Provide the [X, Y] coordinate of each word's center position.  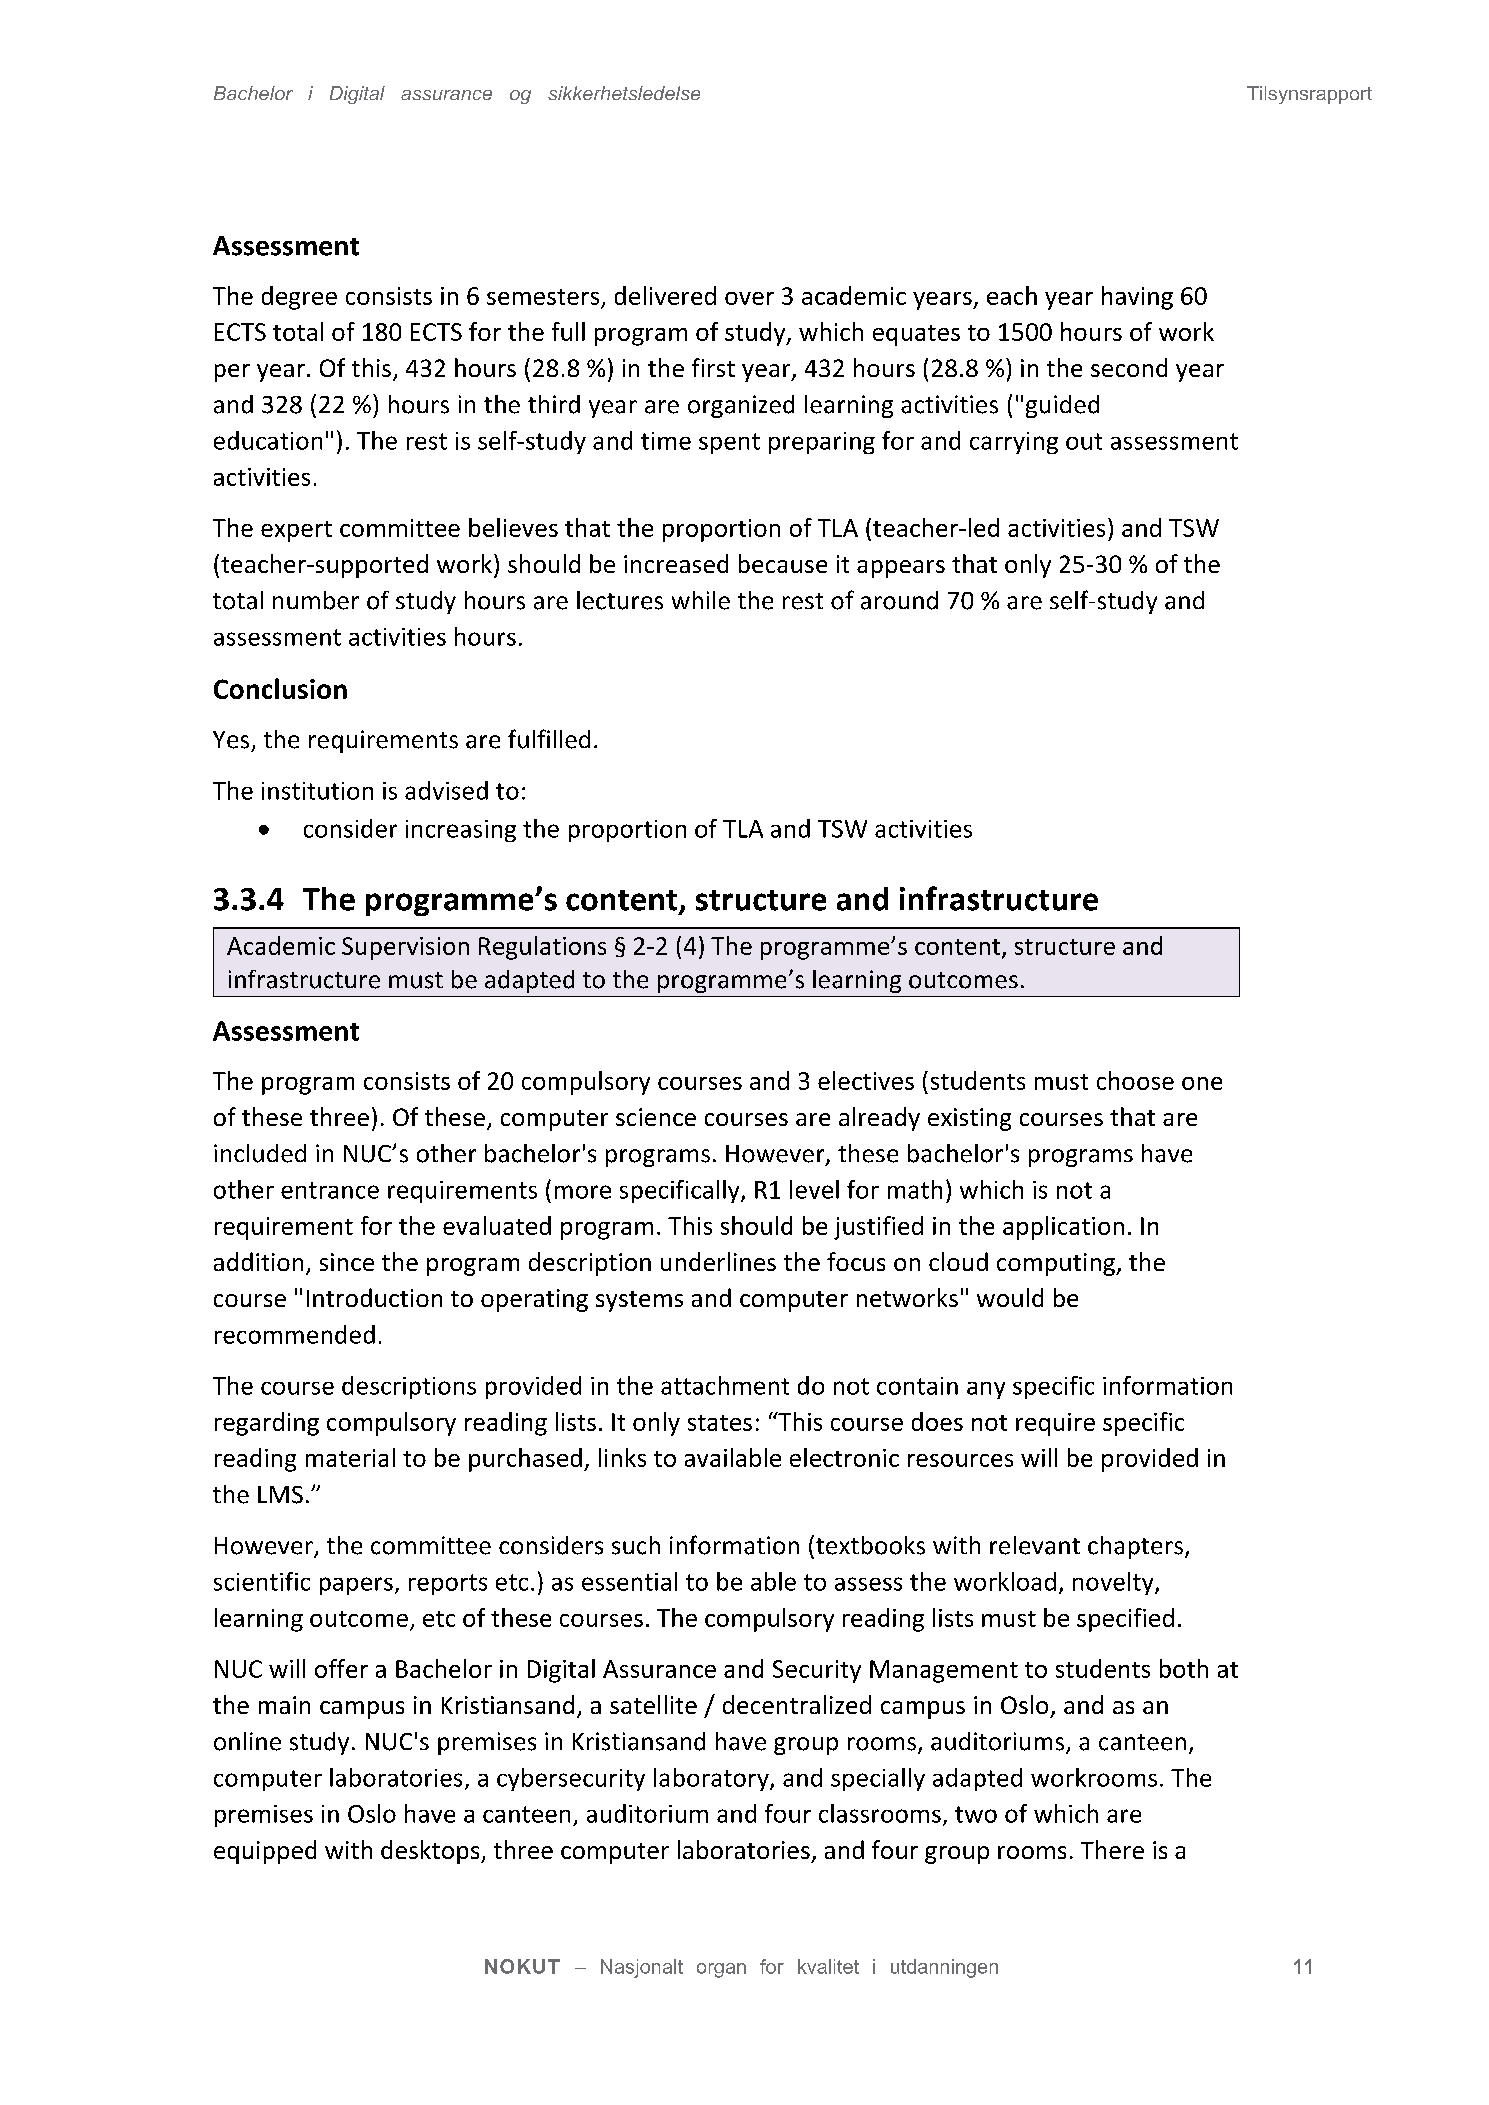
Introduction [374, 1297]
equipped [265, 1852]
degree [299, 298]
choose [1135, 1080]
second [1129, 367]
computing [1057, 1264]
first [713, 367]
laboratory [712, 1779]
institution [317, 791]
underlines [718, 1261]
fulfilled [549, 739]
